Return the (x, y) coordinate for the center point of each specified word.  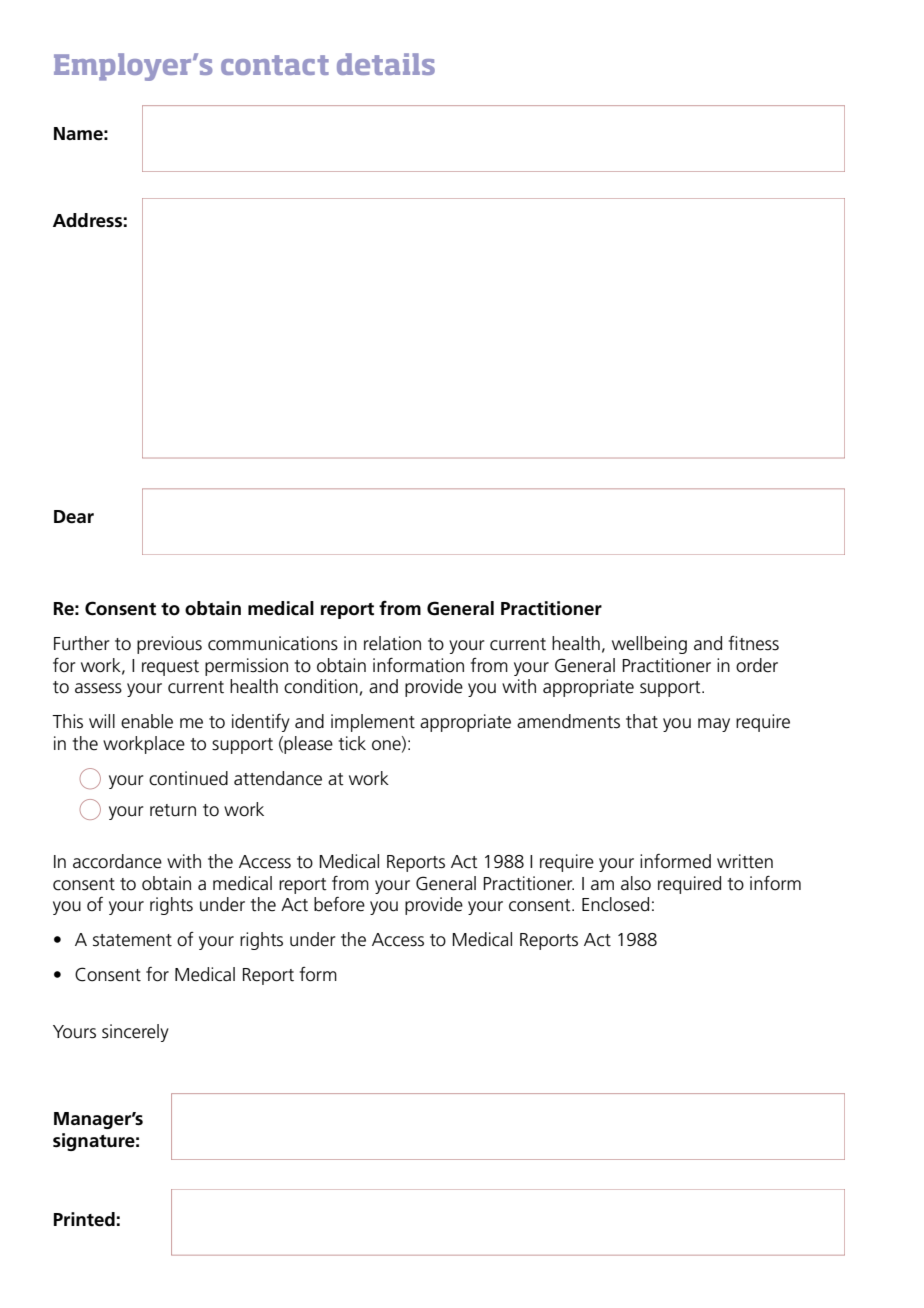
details (386, 64)
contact (275, 65)
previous (169, 645)
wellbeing (649, 645)
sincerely (135, 1033)
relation (392, 643)
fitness (753, 643)
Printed (84, 1219)
